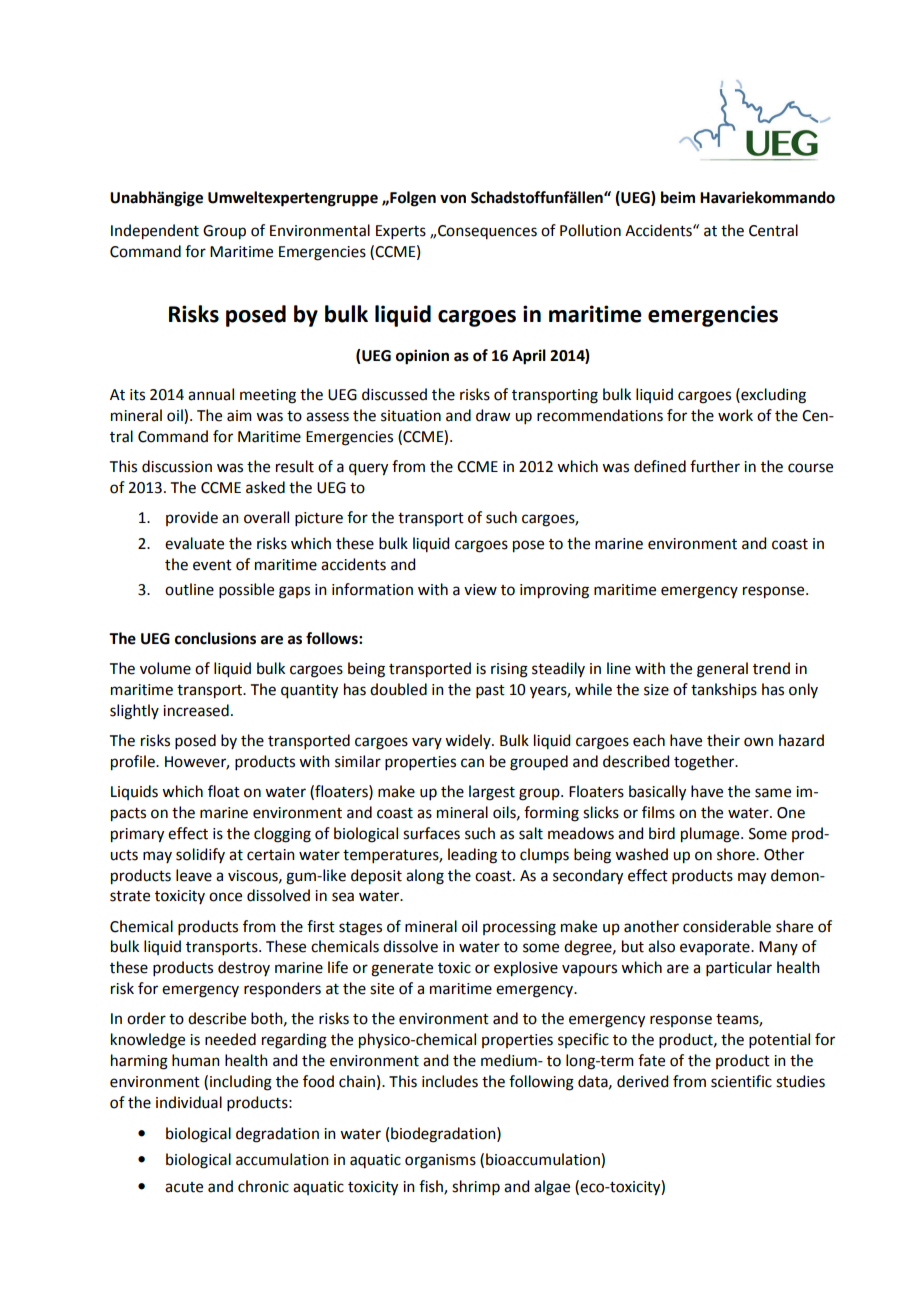 This screenshot has width=924, height=1308. Describe the element at coordinates (722, 670) in the screenshot. I see `general` at that location.
